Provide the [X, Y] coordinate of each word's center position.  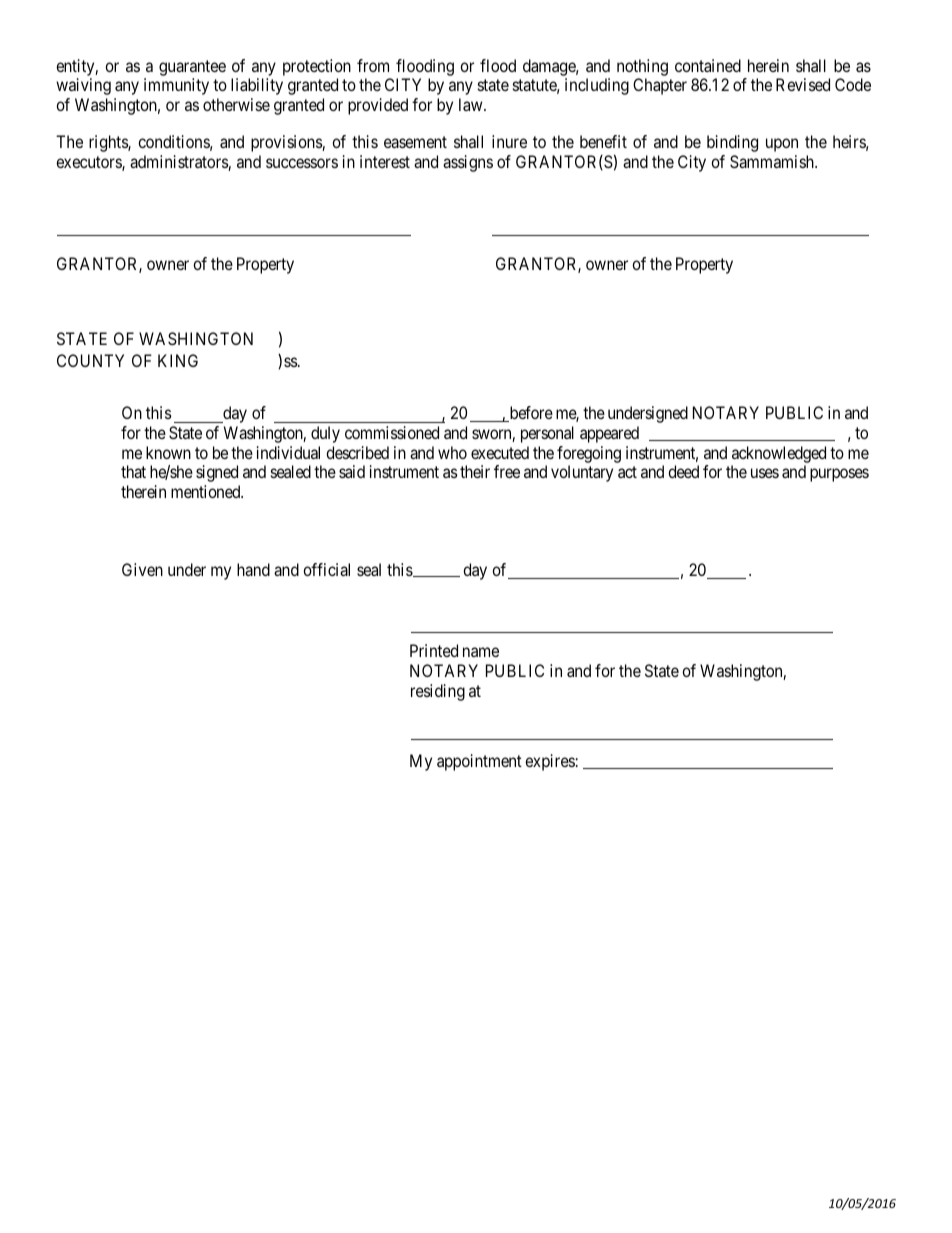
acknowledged [779, 454]
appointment [479, 762]
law [472, 104]
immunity [176, 86]
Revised [803, 84]
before [530, 414]
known [168, 452]
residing [438, 692]
